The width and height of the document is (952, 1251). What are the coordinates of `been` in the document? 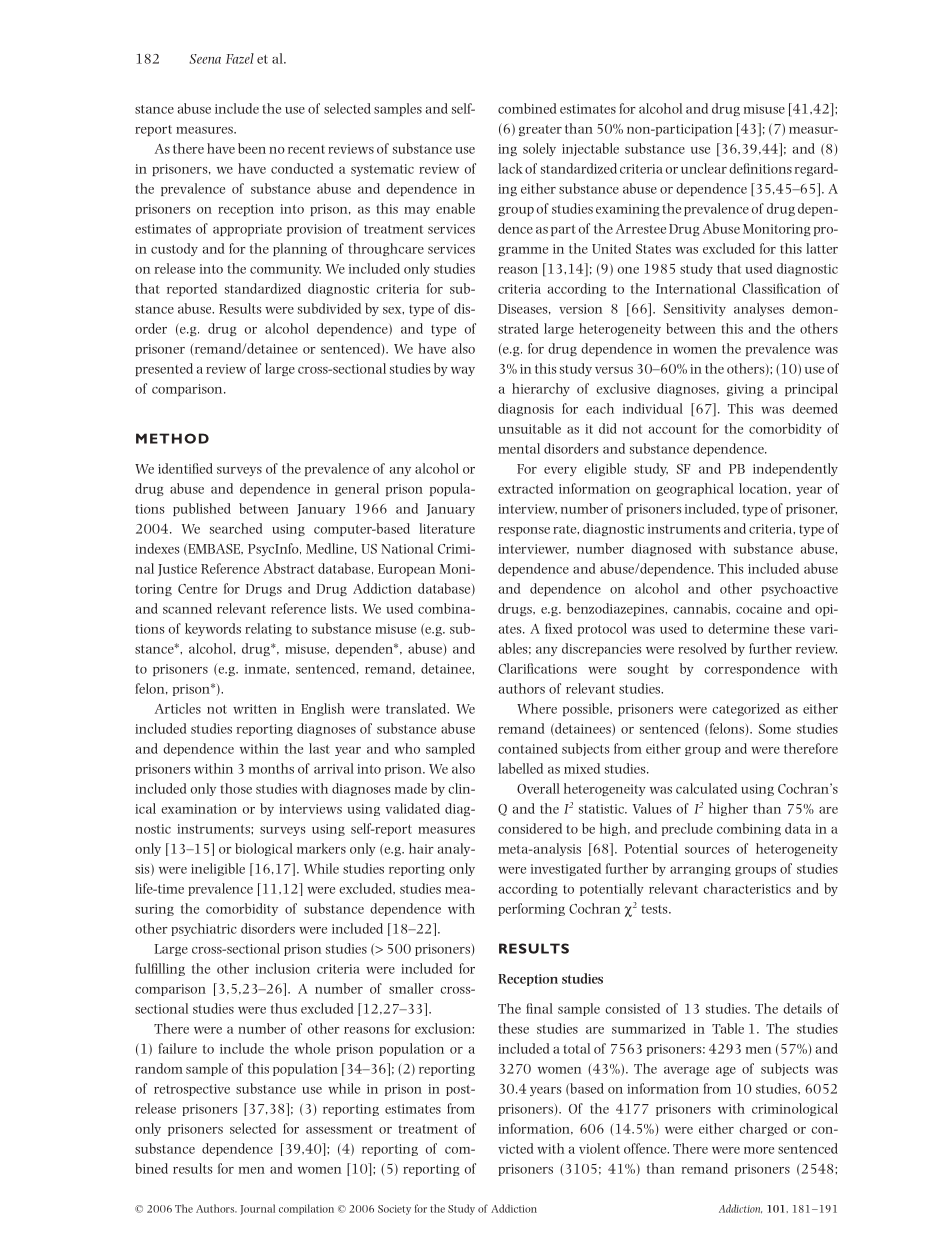 It's located at (252, 148).
